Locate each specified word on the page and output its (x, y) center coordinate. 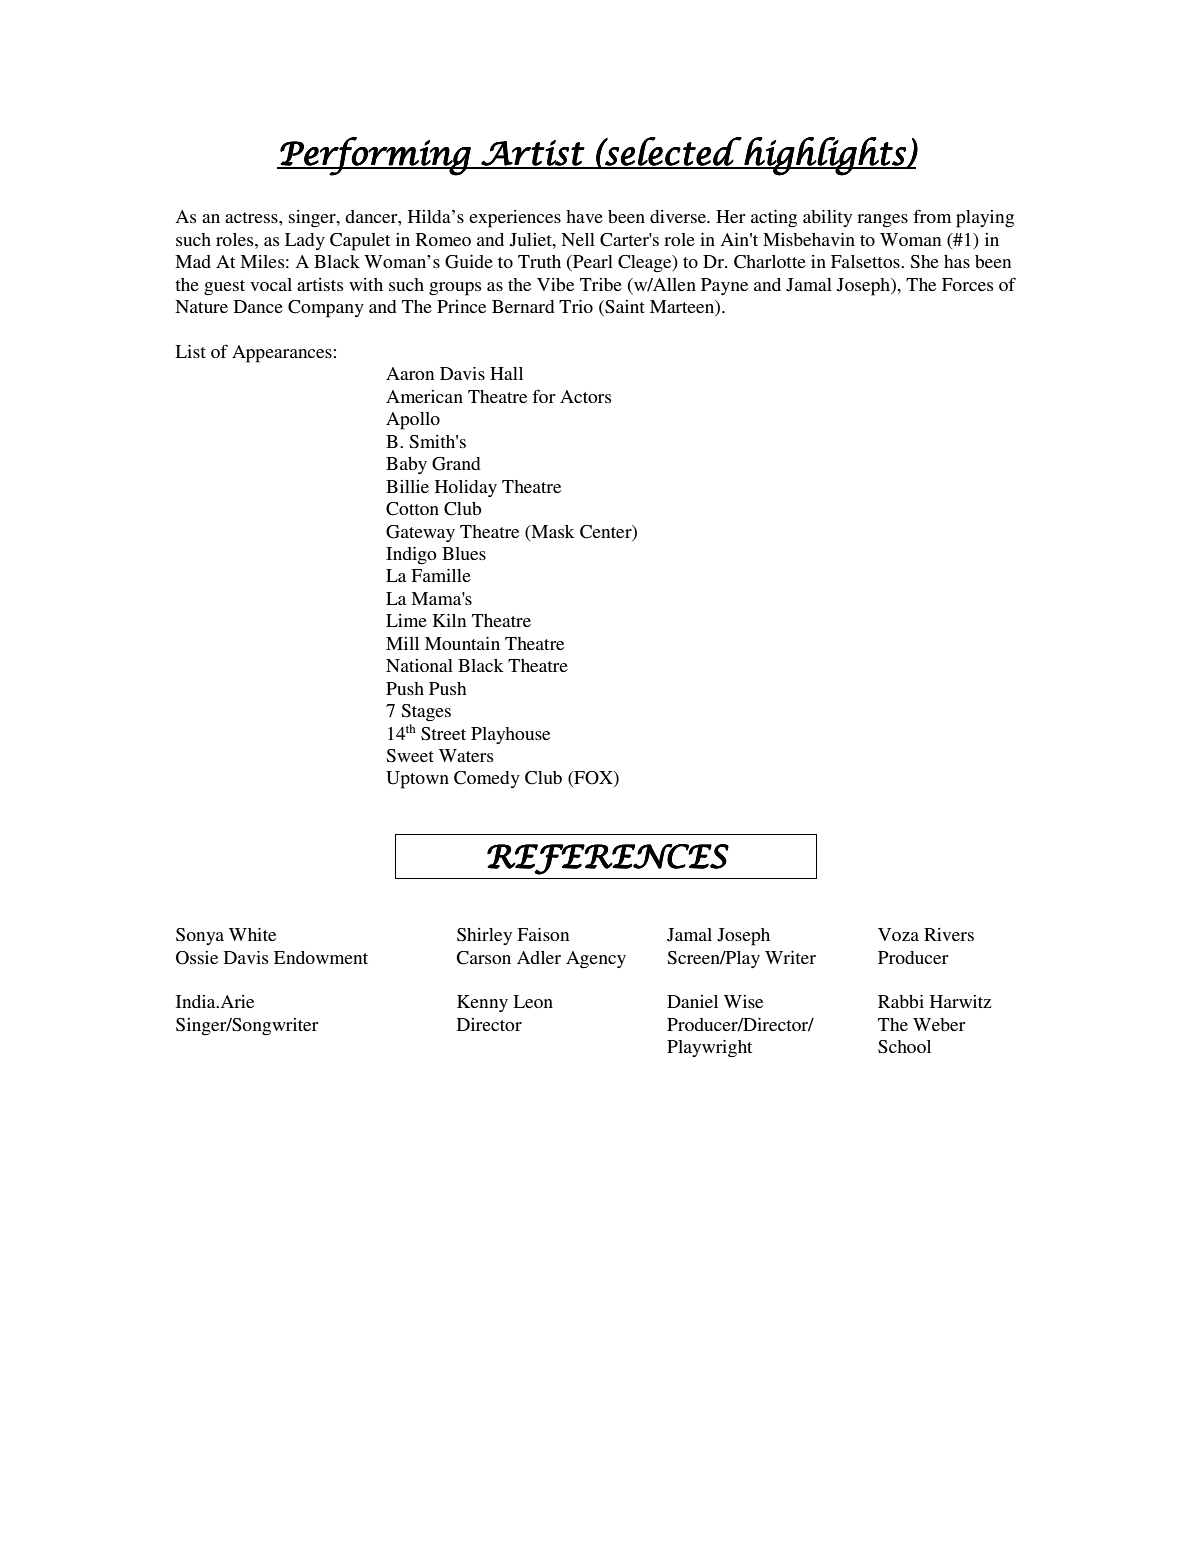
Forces (967, 284)
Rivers (949, 934)
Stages (426, 713)
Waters (466, 755)
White (252, 934)
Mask (552, 531)
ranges (882, 221)
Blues (464, 553)
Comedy (487, 779)
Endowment (321, 957)
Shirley (484, 936)
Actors (585, 396)
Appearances (282, 354)
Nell (578, 239)
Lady (305, 241)
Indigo (411, 556)
